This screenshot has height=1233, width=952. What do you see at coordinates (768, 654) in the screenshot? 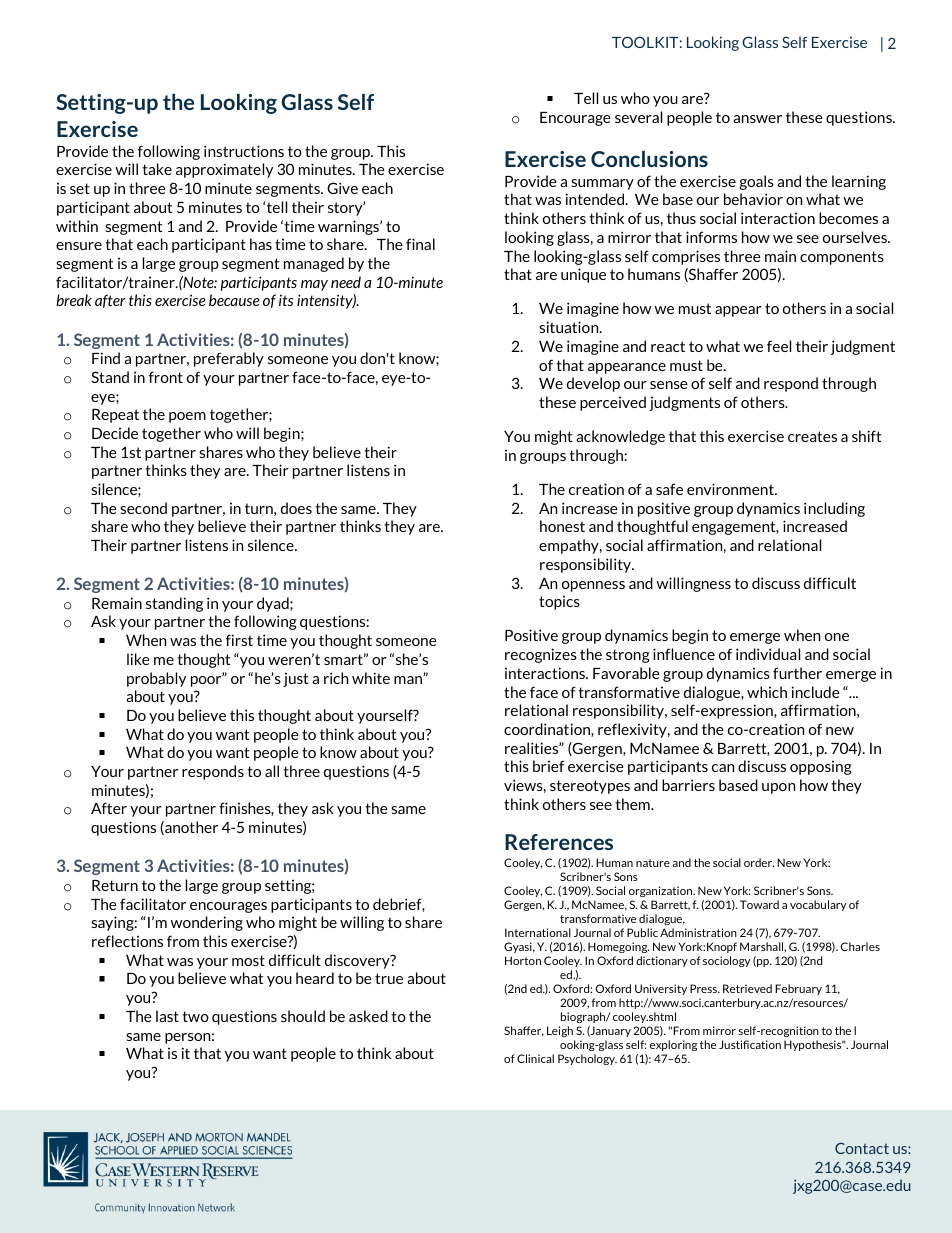
I see `individual` at bounding box center [768, 654].
